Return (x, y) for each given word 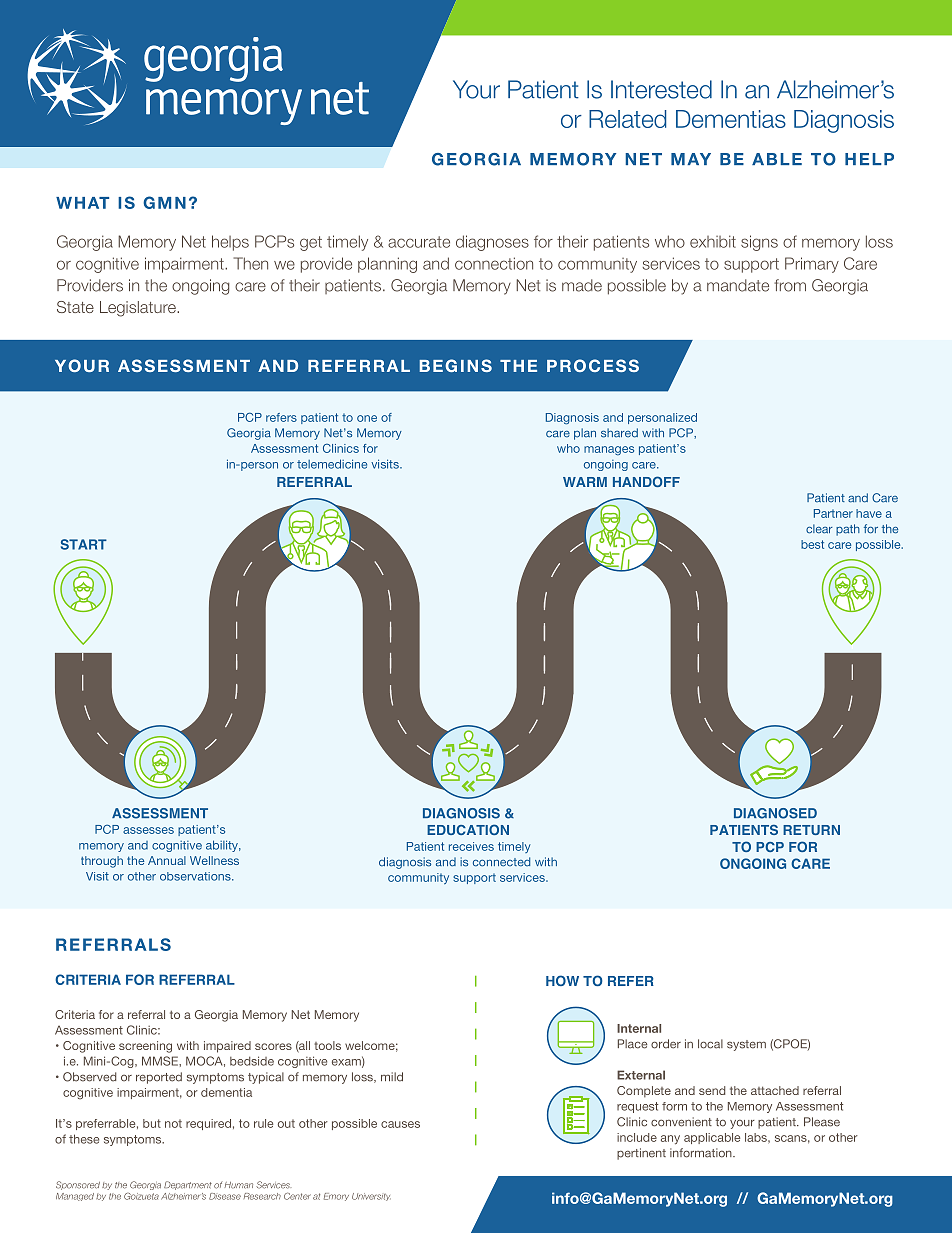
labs (757, 1137)
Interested (661, 89)
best (812, 544)
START (84, 544)
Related (627, 119)
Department (188, 1185)
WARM (585, 482)
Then (251, 263)
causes (400, 1124)
